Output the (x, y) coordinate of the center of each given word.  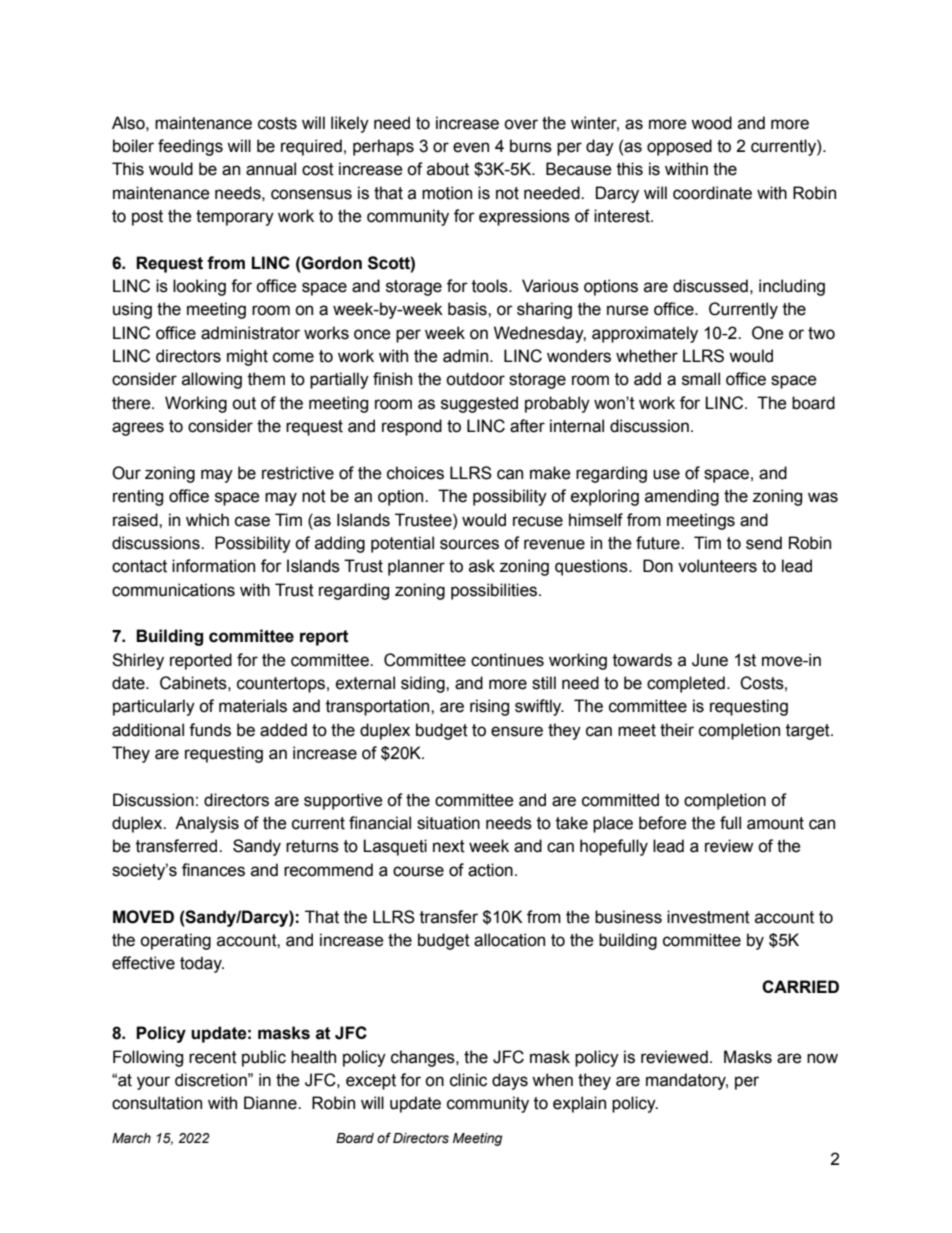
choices (415, 473)
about (448, 169)
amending (682, 497)
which (207, 520)
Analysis (207, 824)
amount (775, 823)
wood (711, 123)
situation (448, 823)
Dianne (271, 1103)
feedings (190, 147)
